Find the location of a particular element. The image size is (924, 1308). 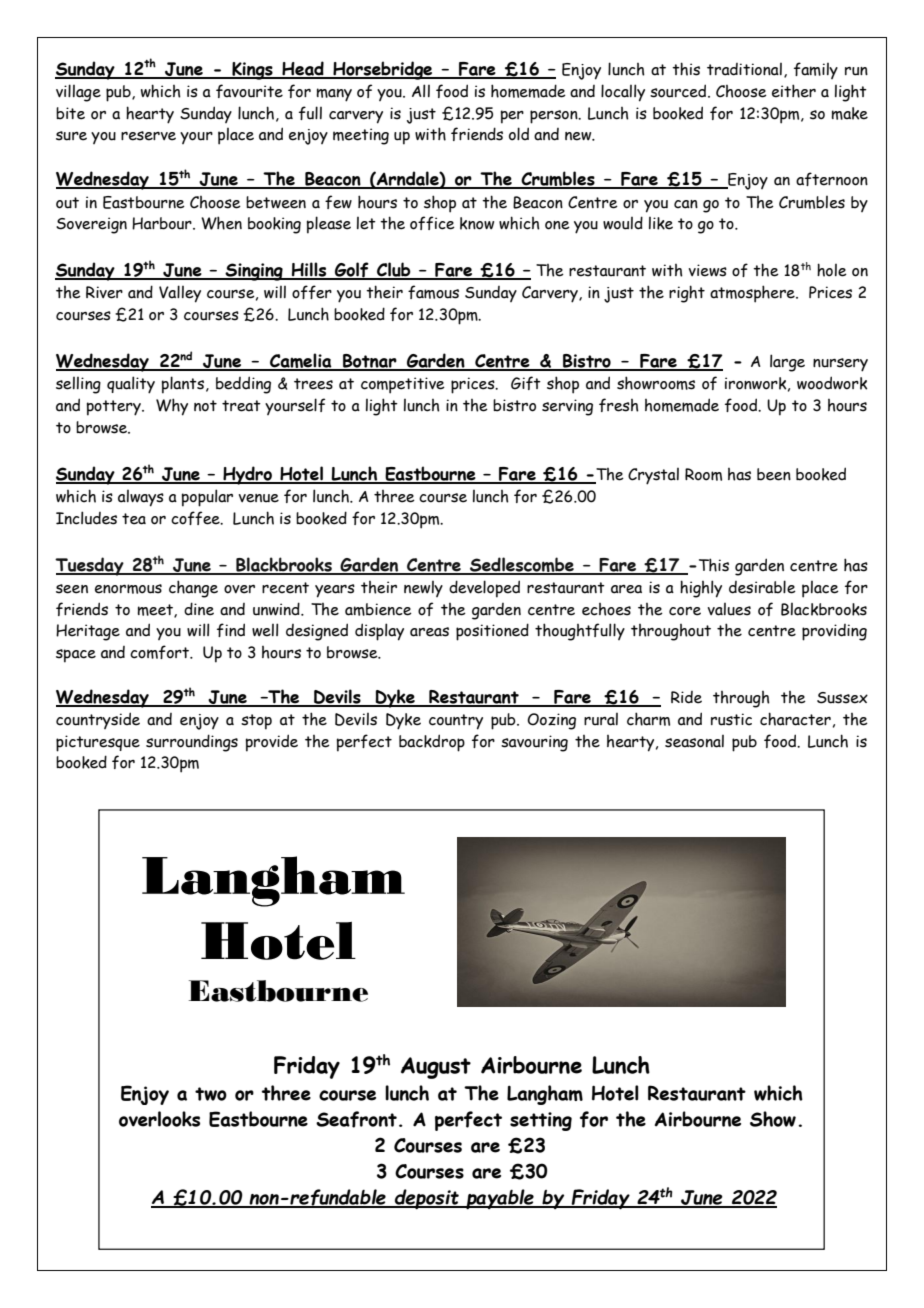

competitive is located at coordinates (403, 385).
